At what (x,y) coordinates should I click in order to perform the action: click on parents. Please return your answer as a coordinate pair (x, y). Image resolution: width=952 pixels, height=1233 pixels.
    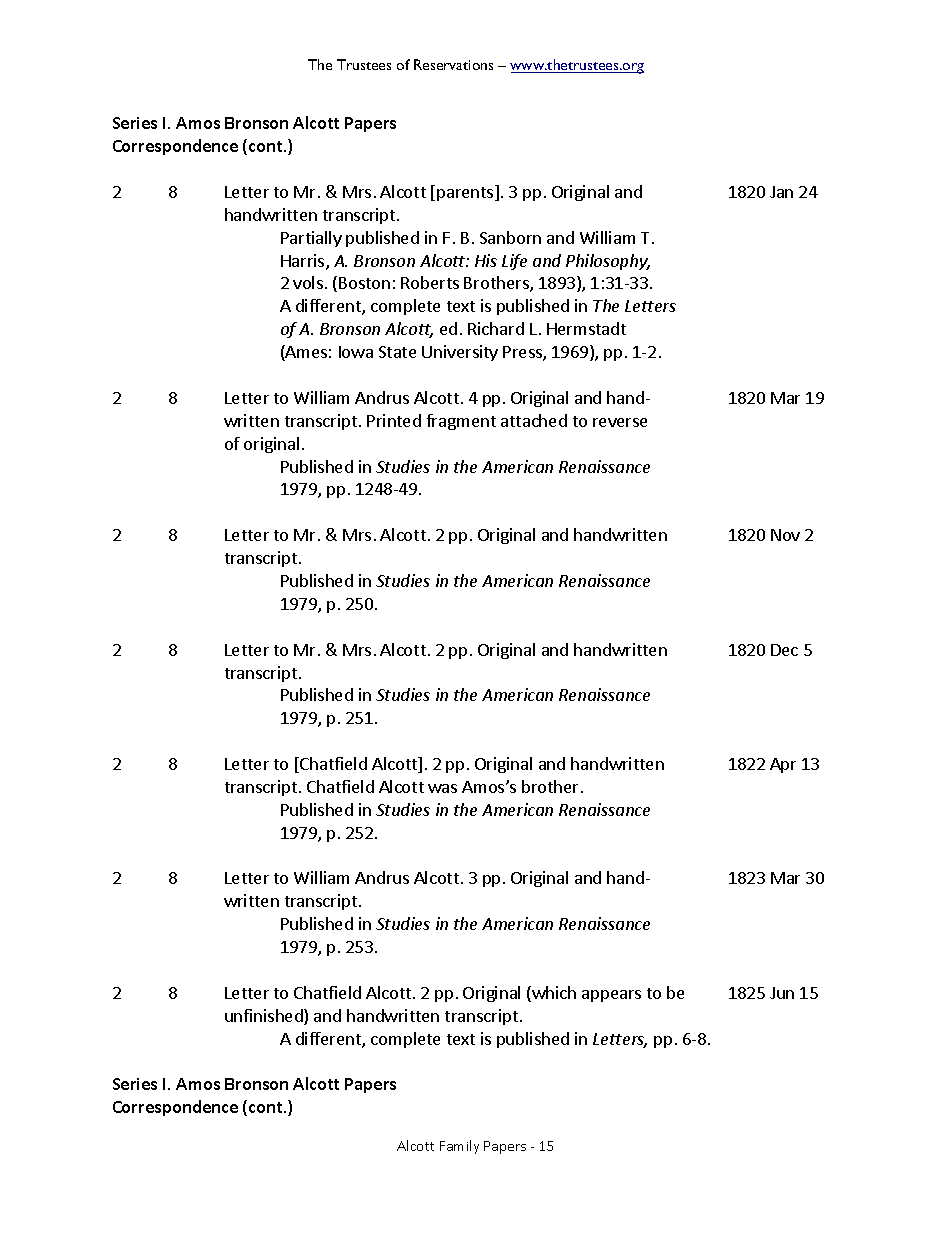
    Looking at the image, I should click on (466, 193).
